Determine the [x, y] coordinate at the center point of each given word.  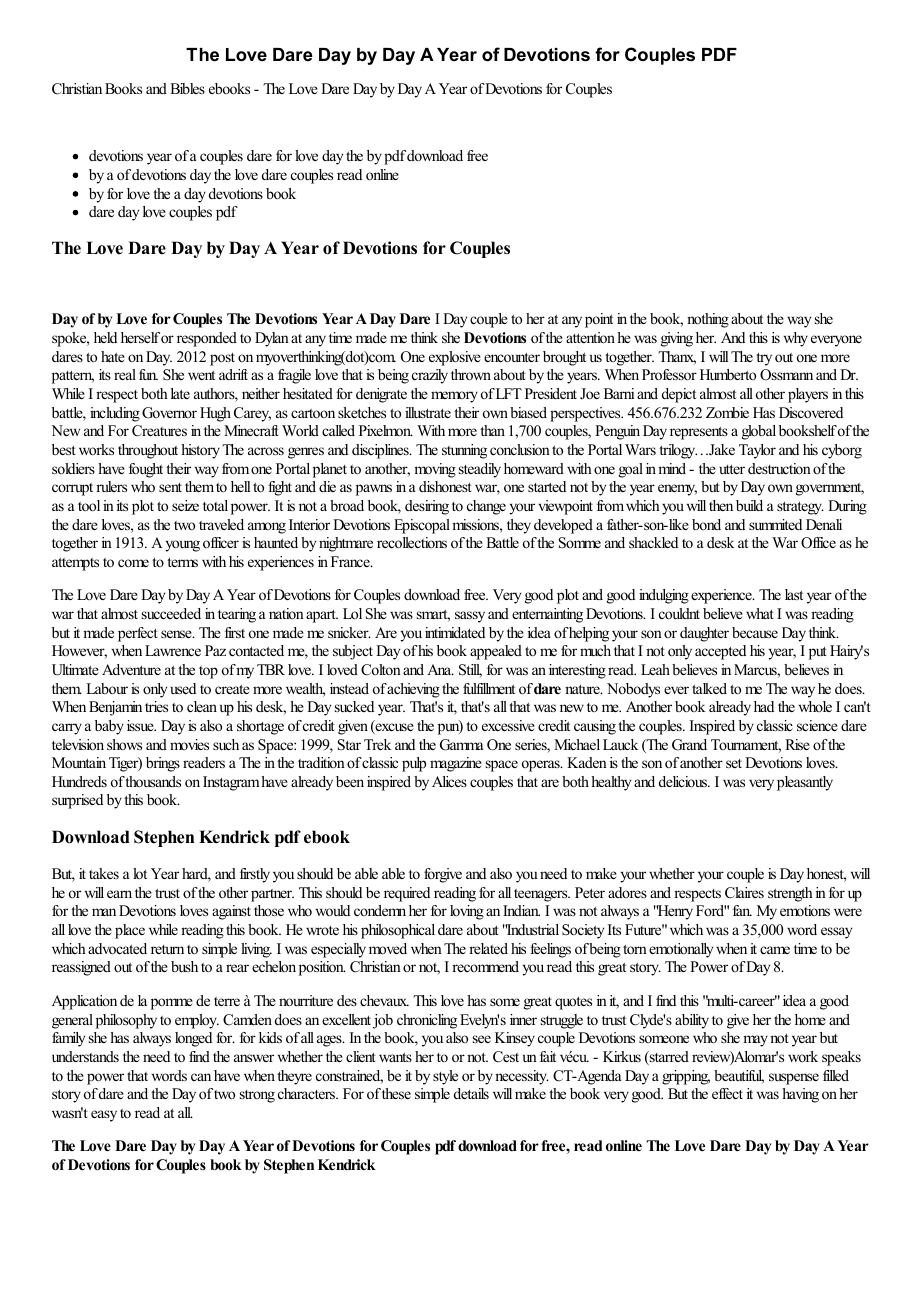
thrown [471, 374]
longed [193, 1039]
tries [156, 706]
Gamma [461, 745]
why [796, 339]
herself [140, 337]
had [764, 706]
